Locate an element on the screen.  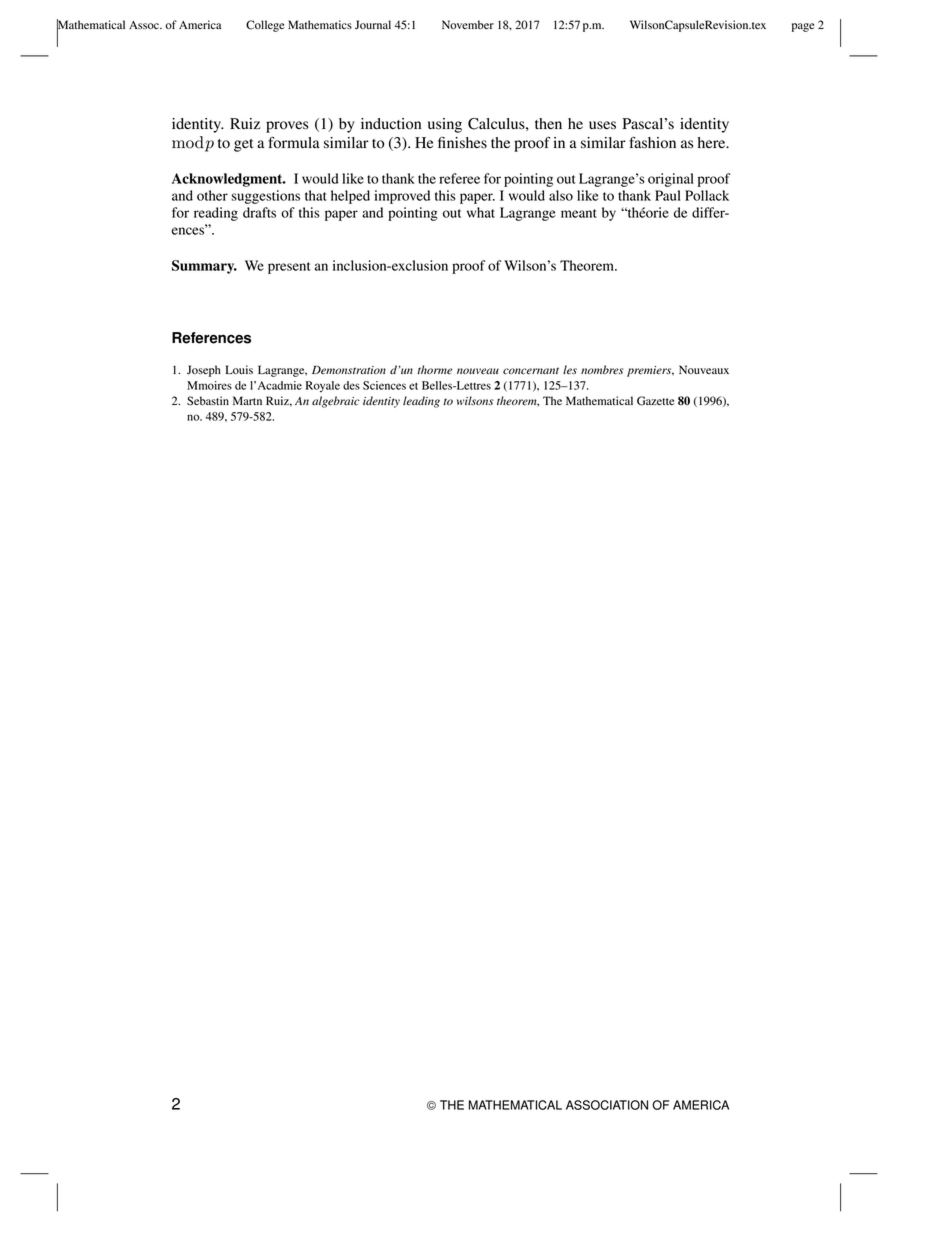
College is located at coordinates (265, 26).
